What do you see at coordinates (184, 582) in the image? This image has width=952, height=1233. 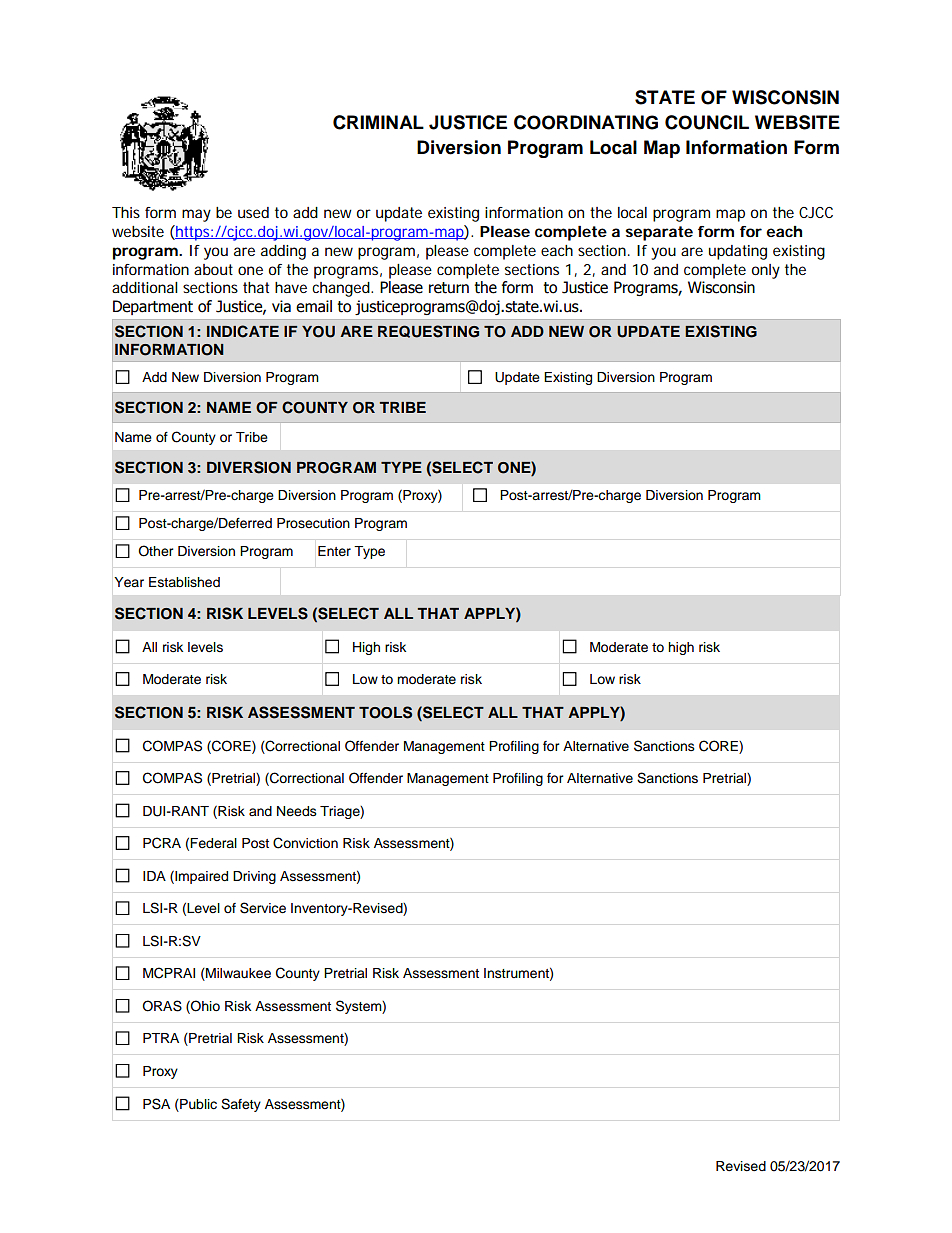 I see `Established` at bounding box center [184, 582].
